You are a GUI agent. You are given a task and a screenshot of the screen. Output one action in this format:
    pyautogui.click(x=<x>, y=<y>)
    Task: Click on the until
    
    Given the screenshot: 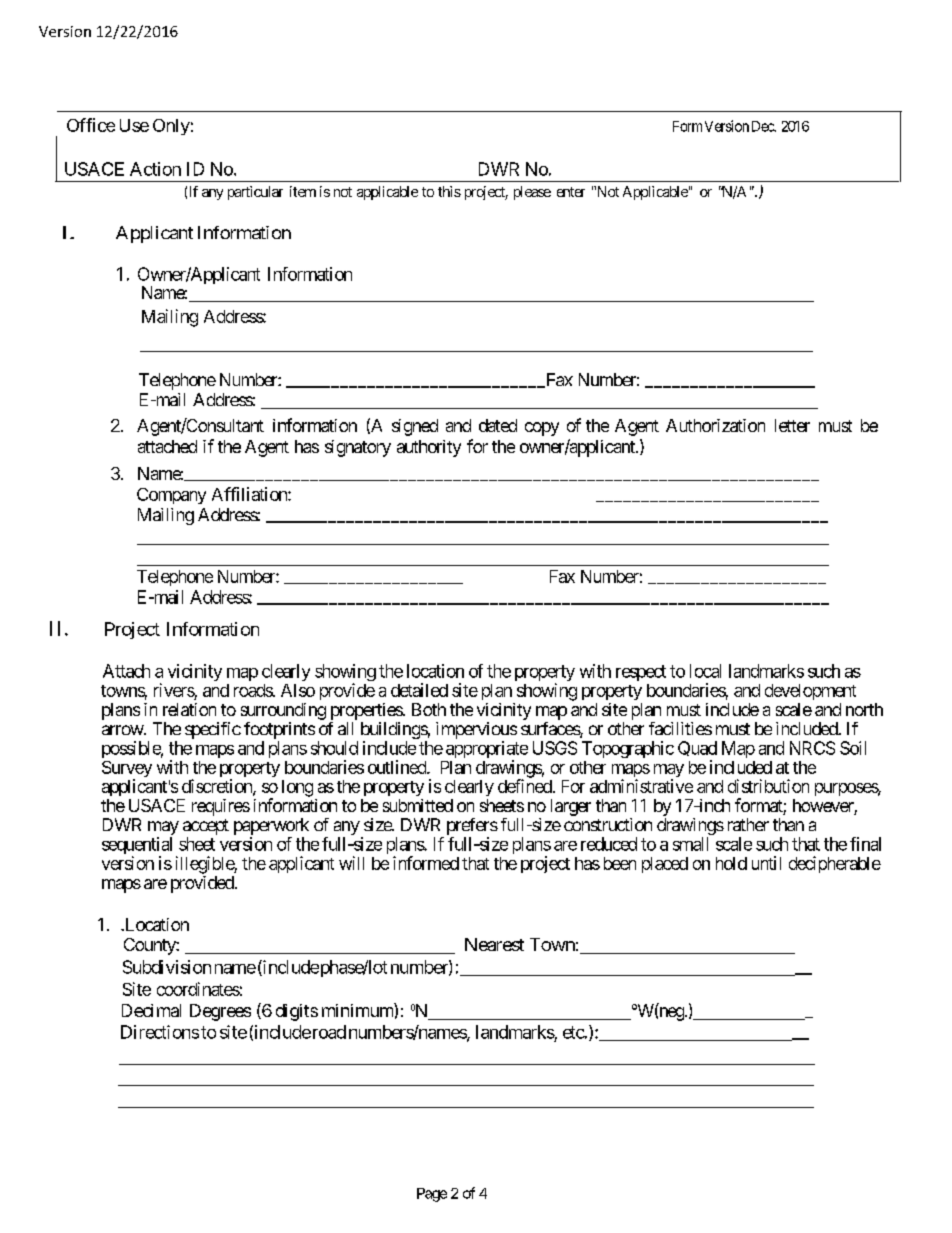 What is the action you would take?
    pyautogui.click(x=766, y=863)
